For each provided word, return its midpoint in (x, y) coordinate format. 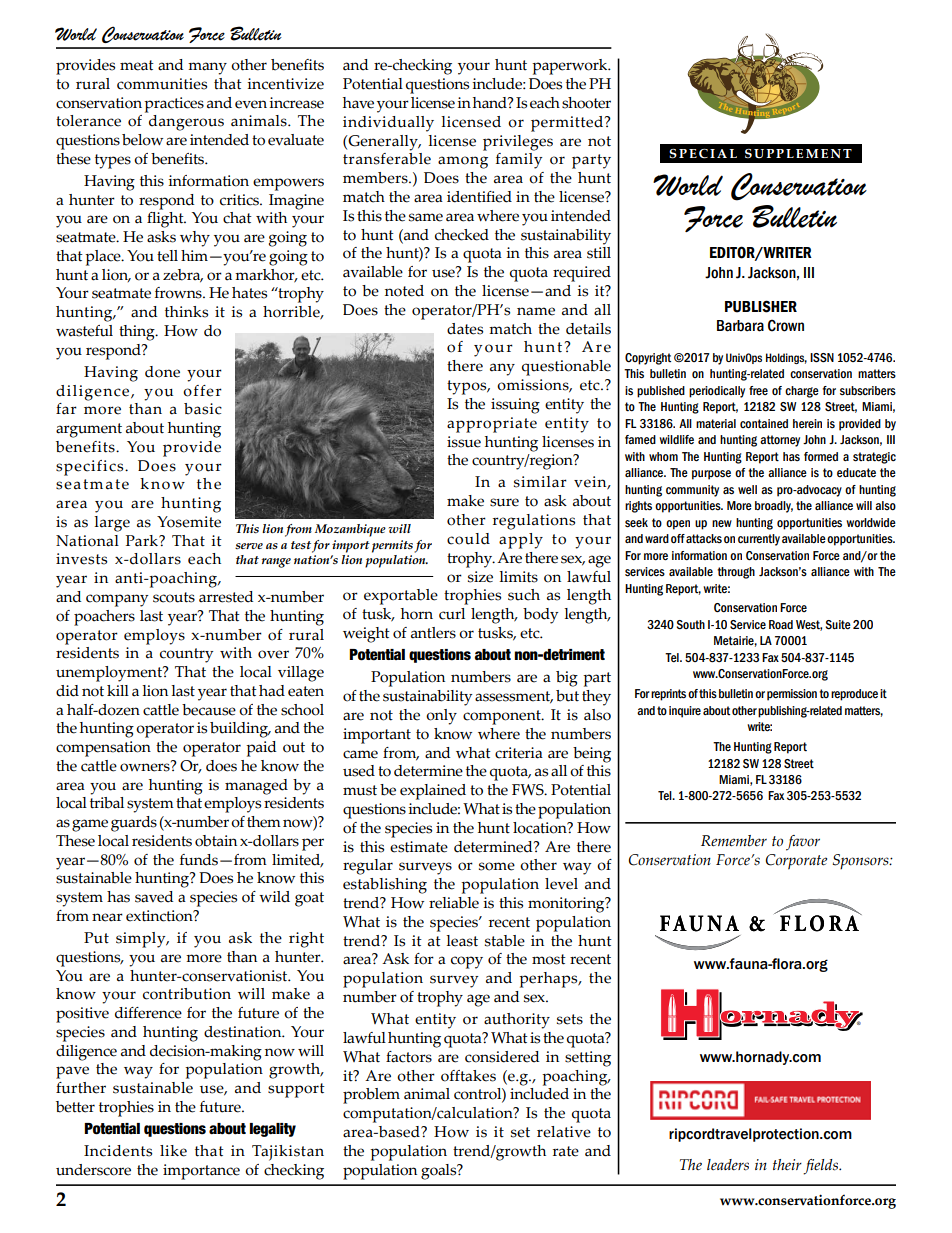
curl (452, 614)
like (173, 1151)
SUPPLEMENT (798, 154)
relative (564, 1132)
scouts (174, 597)
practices (174, 105)
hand (491, 103)
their (787, 1164)
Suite (838, 625)
